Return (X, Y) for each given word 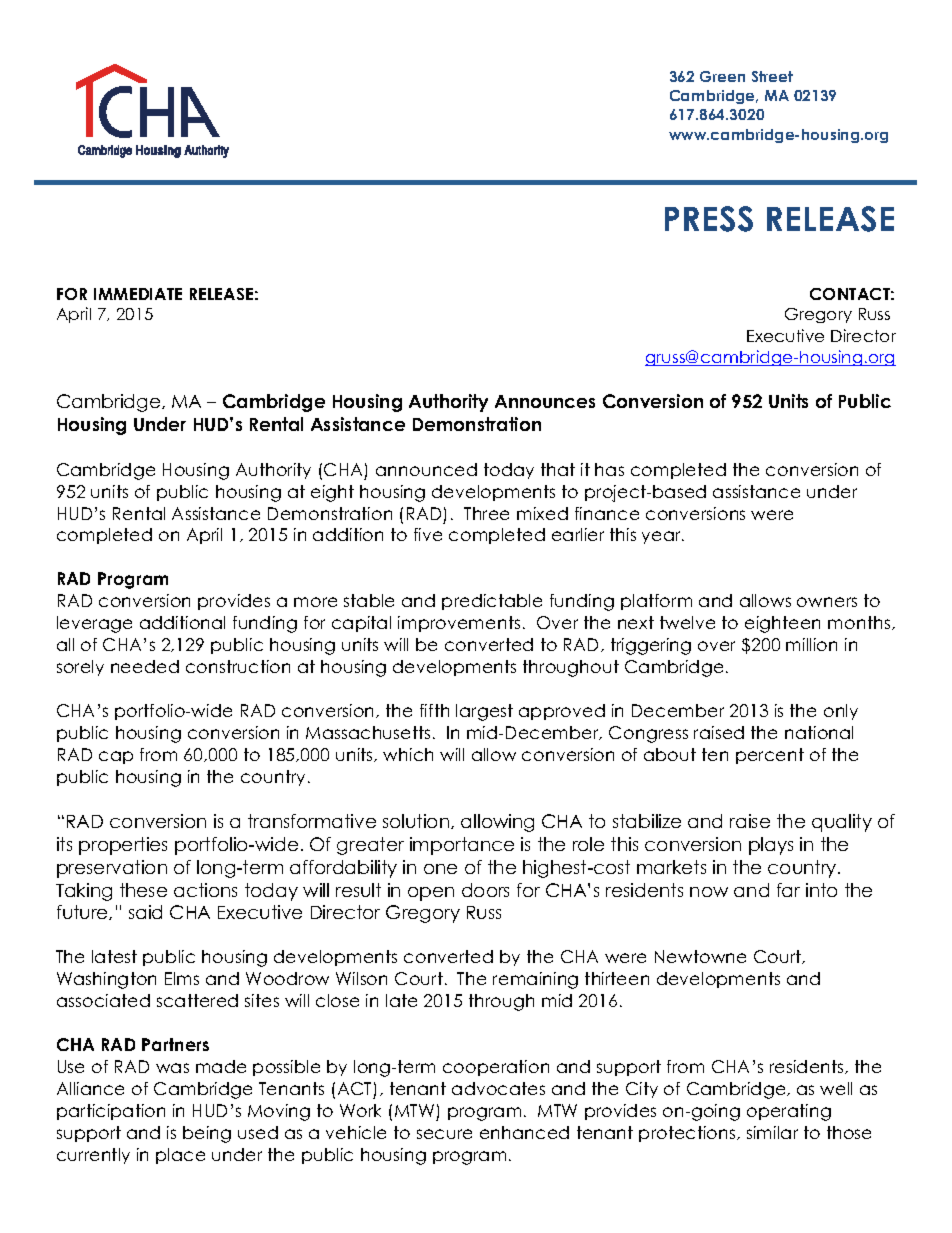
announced (426, 469)
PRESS (709, 219)
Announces (545, 401)
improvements (459, 624)
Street (772, 76)
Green (722, 76)
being (207, 1134)
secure (444, 1134)
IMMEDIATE (138, 294)
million (811, 644)
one (440, 869)
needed (145, 666)
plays (771, 846)
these (143, 890)
